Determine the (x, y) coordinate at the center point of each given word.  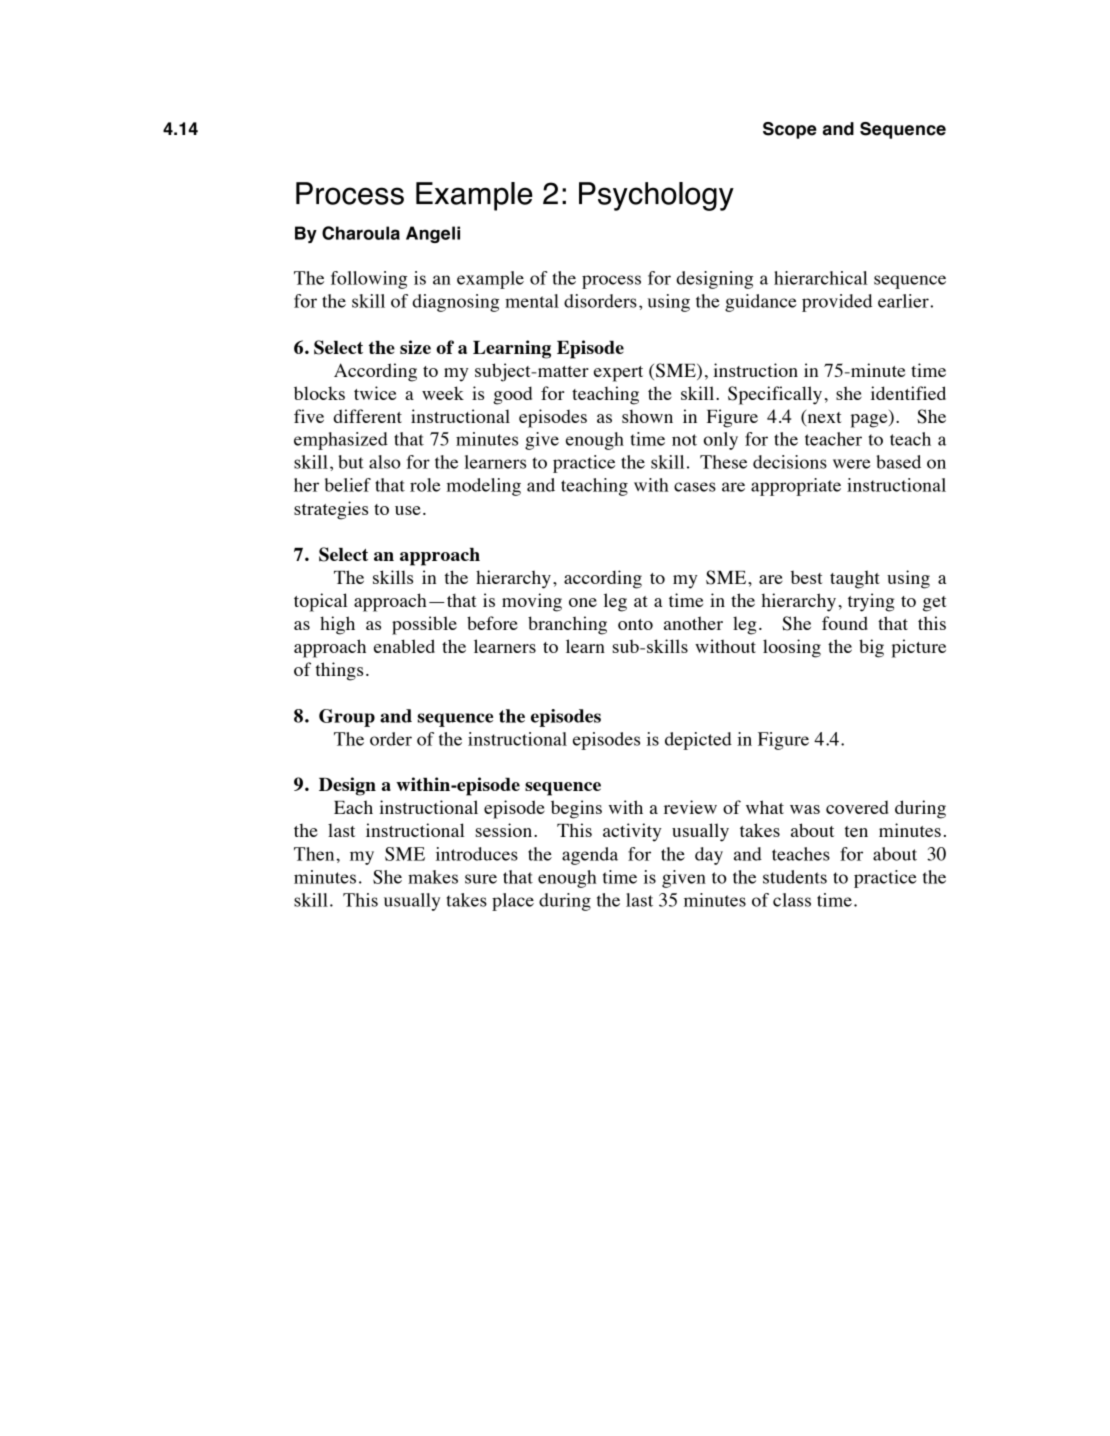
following (369, 280)
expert (618, 374)
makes (433, 877)
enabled (404, 646)
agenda (590, 856)
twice (375, 393)
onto (635, 624)
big (871, 648)
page (870, 421)
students (795, 877)
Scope (790, 130)
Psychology (656, 196)
